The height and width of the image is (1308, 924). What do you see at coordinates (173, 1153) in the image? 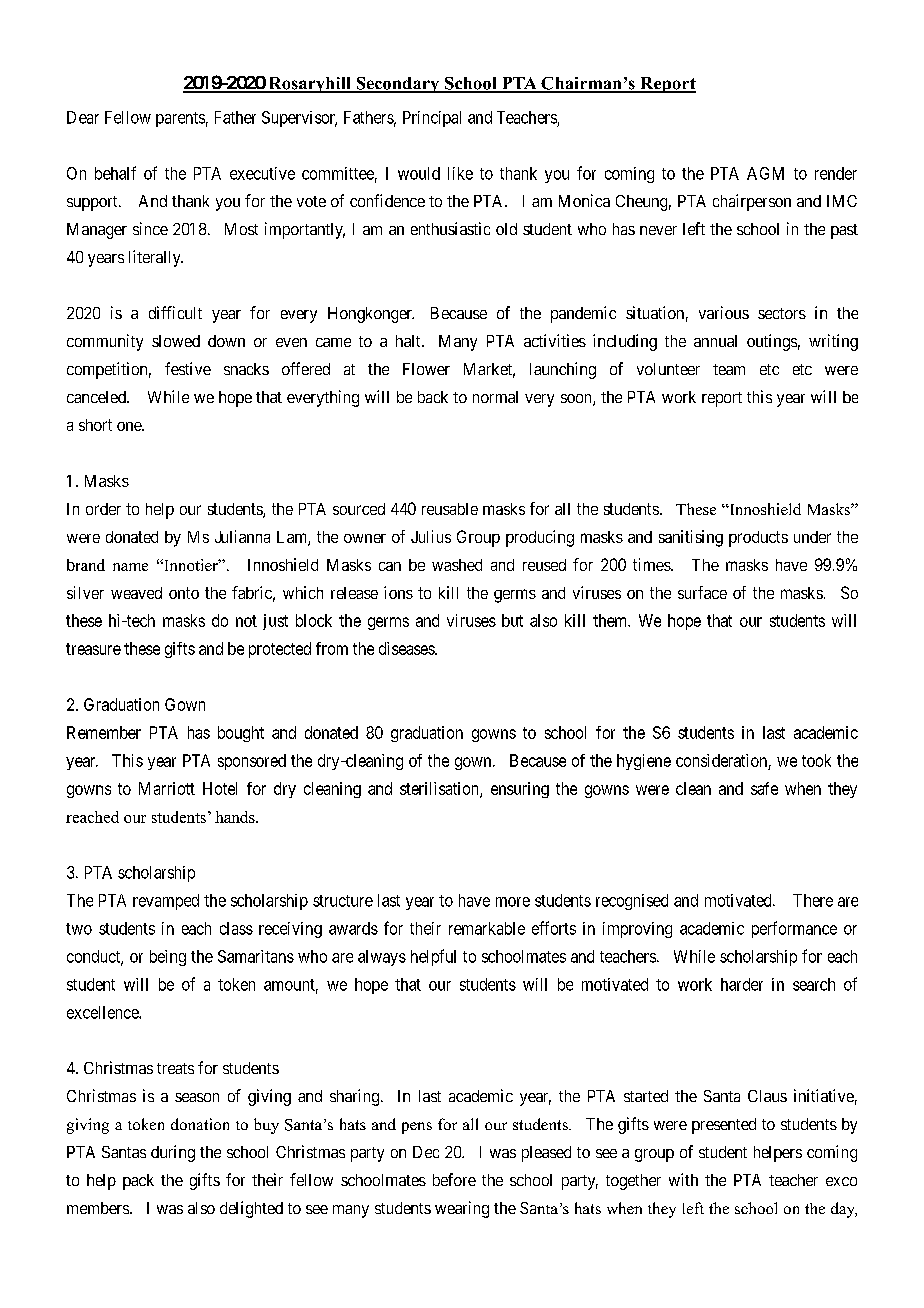
I see `during` at bounding box center [173, 1153].
